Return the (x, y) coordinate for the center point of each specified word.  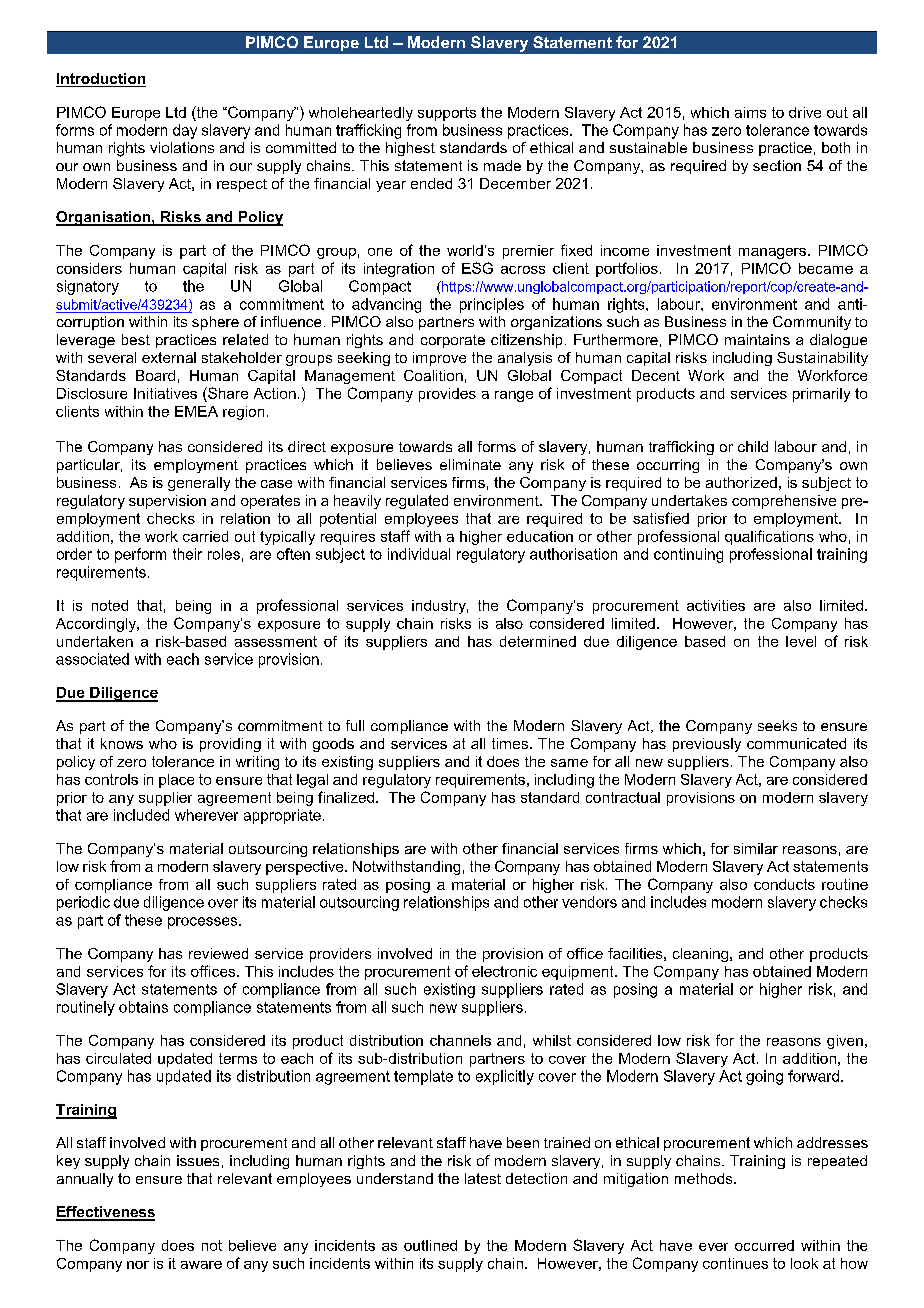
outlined (430, 1245)
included (141, 815)
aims (750, 112)
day (185, 131)
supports (447, 114)
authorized (741, 482)
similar (756, 848)
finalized (346, 797)
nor (138, 1265)
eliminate (470, 464)
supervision (167, 502)
